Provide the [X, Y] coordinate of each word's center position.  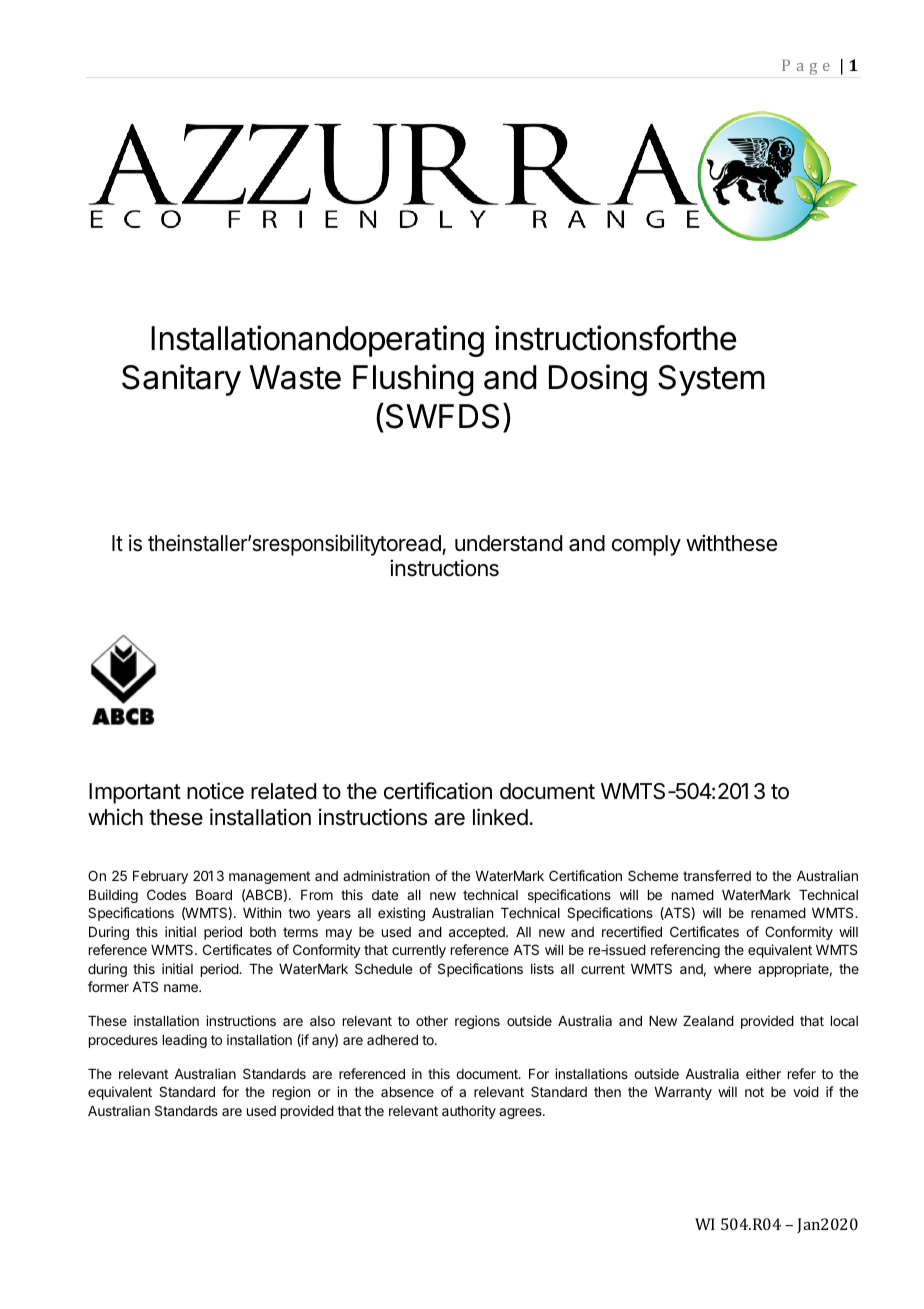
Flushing [413, 380]
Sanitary [181, 380]
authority [469, 1112]
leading [185, 1041]
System [711, 380]
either [763, 1073]
